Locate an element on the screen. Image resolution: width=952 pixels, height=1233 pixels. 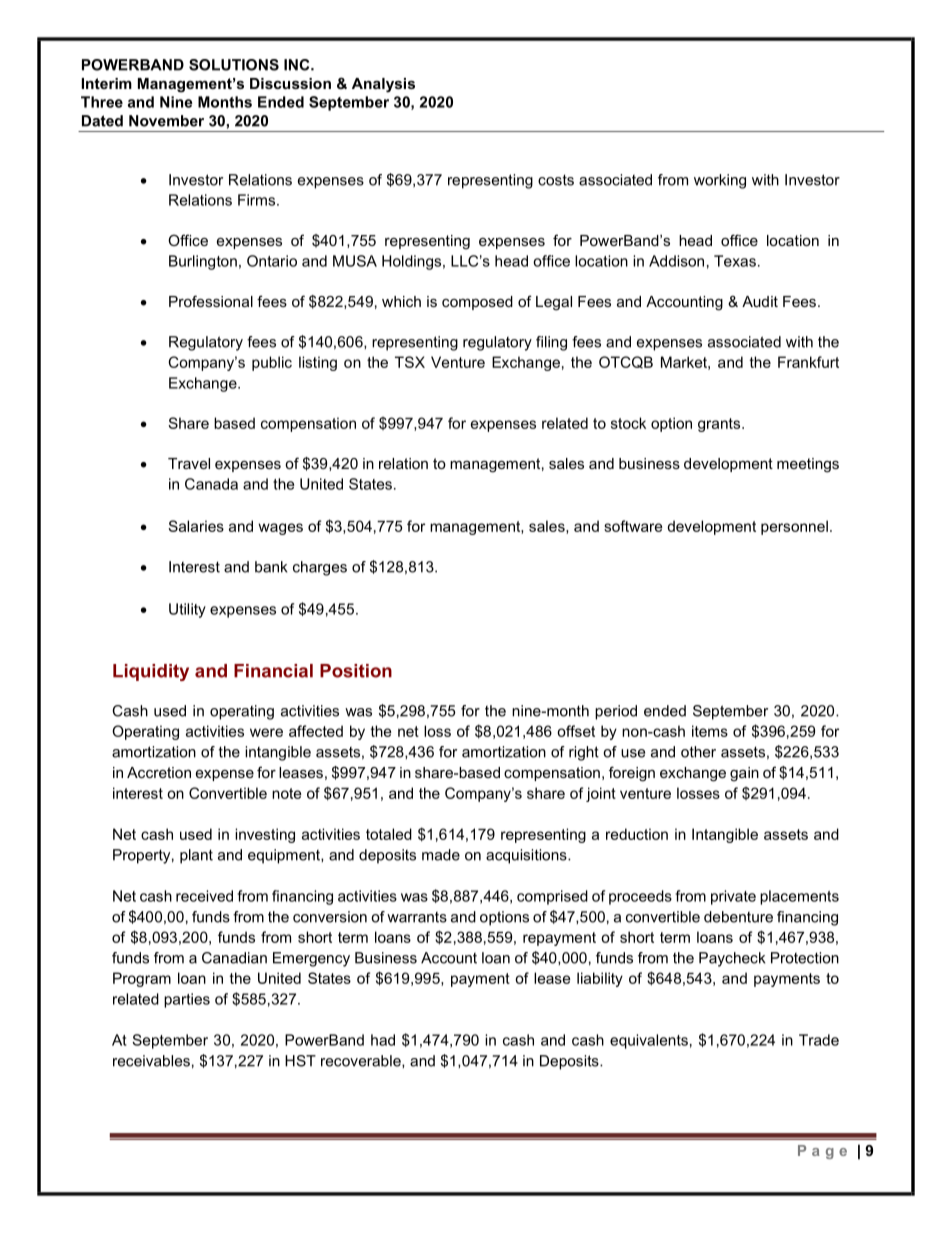
charges is located at coordinates (320, 568).
